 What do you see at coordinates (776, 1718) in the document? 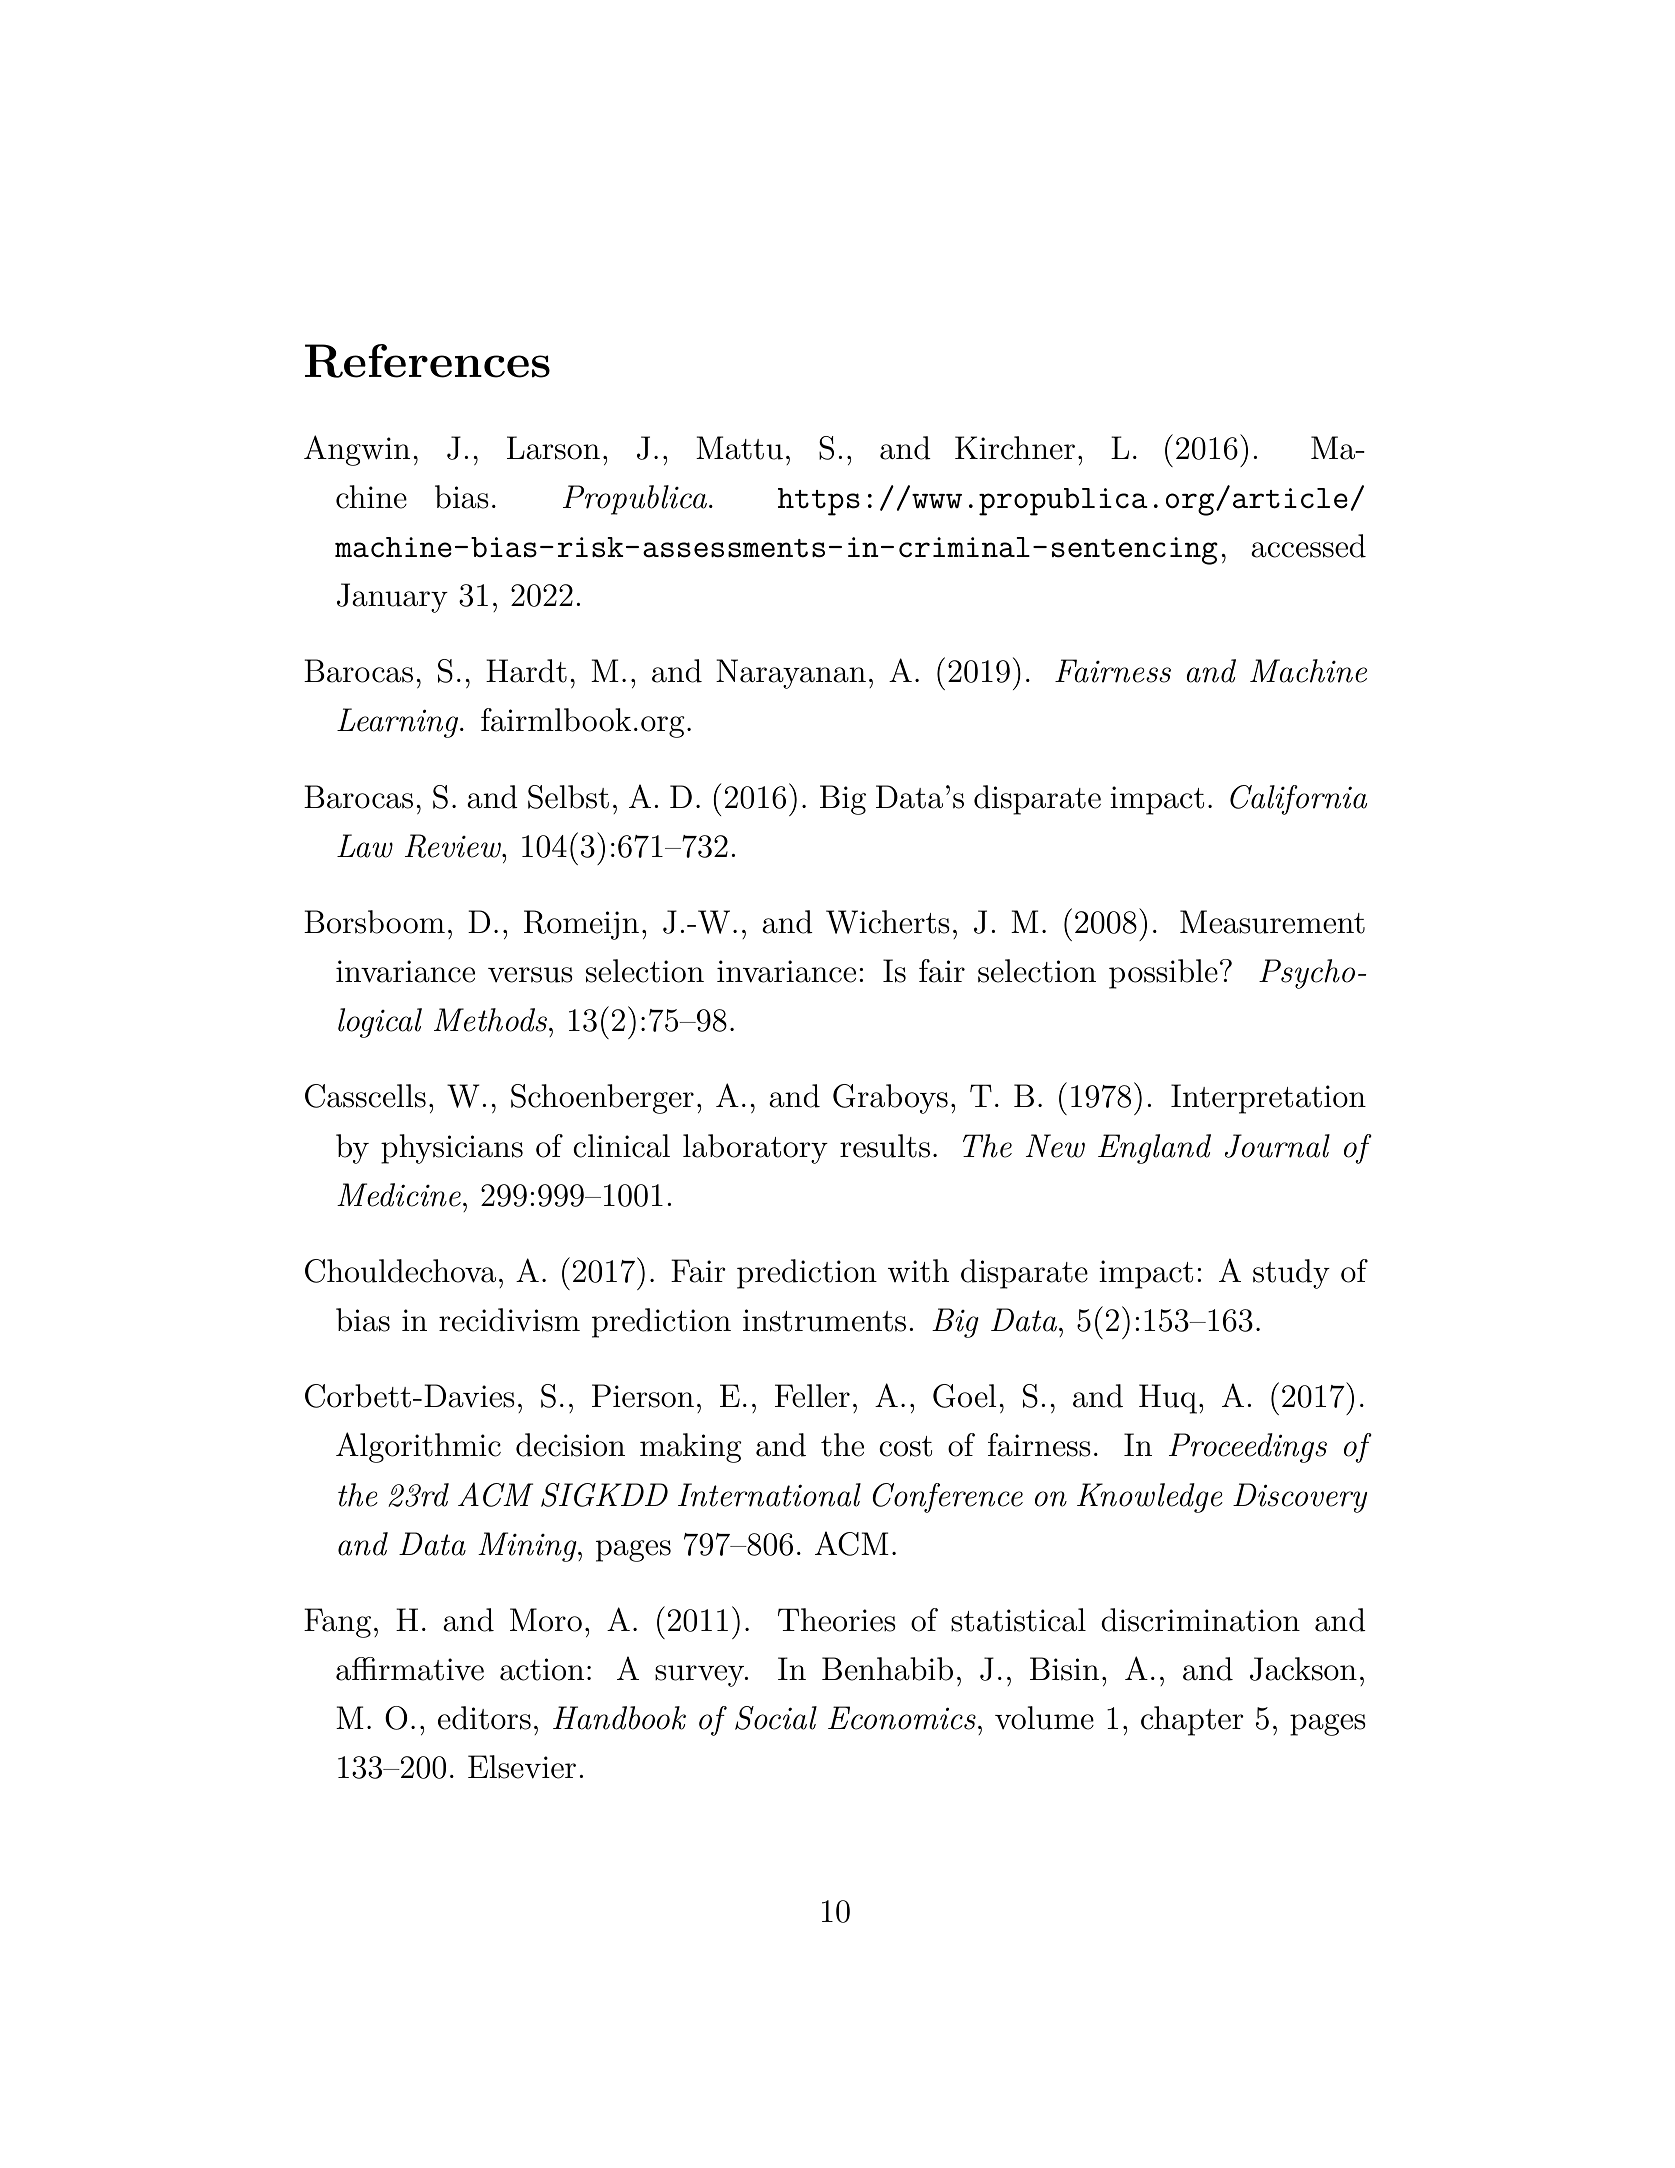
I see `Social` at bounding box center [776, 1718].
